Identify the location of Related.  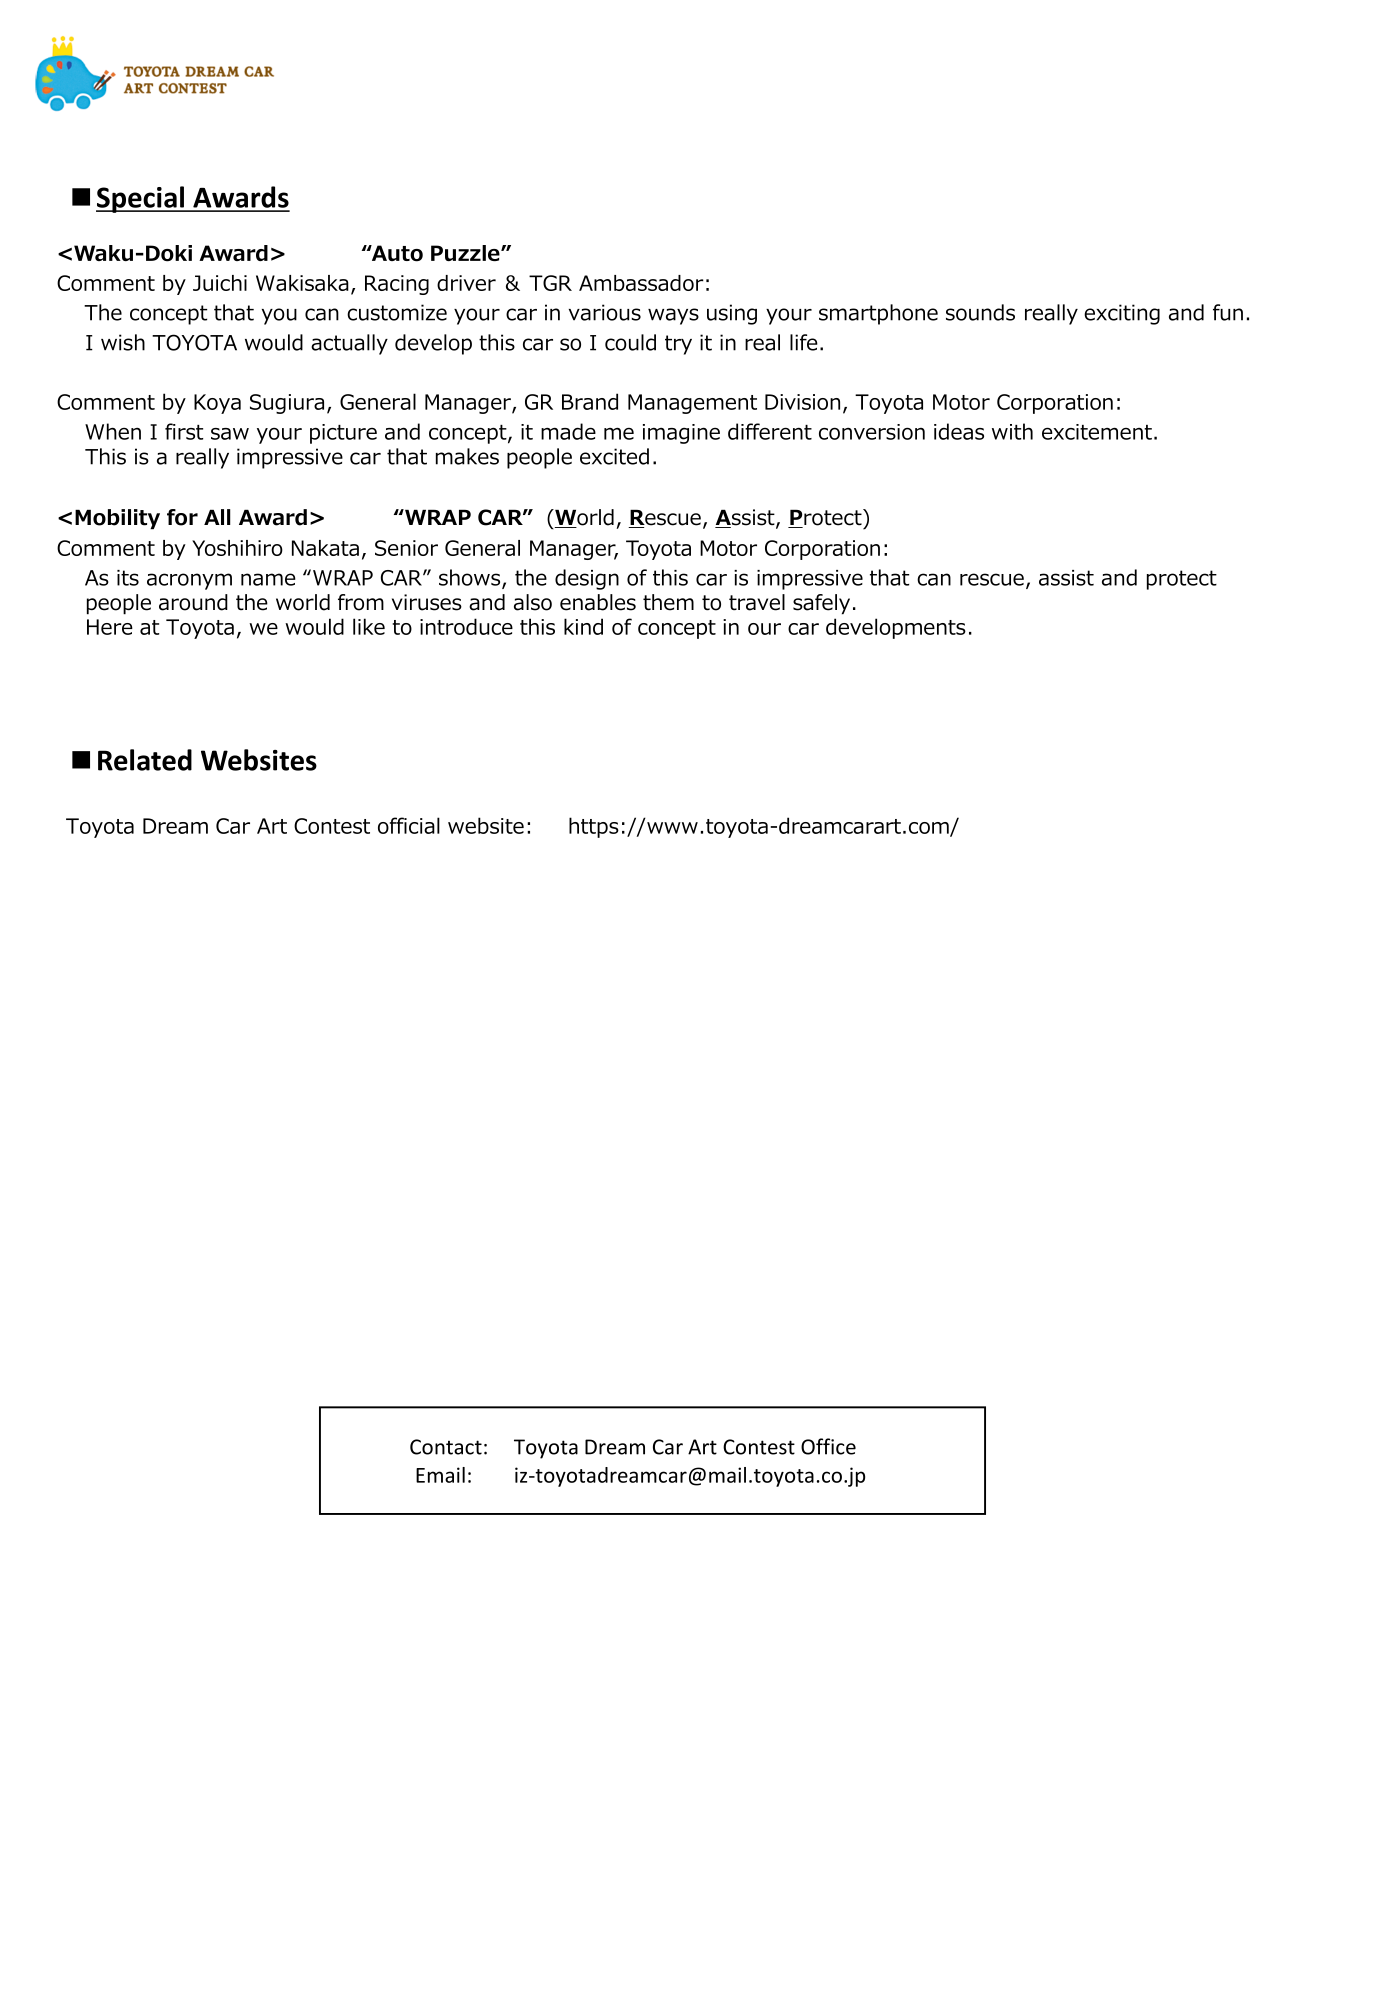
(145, 760).
